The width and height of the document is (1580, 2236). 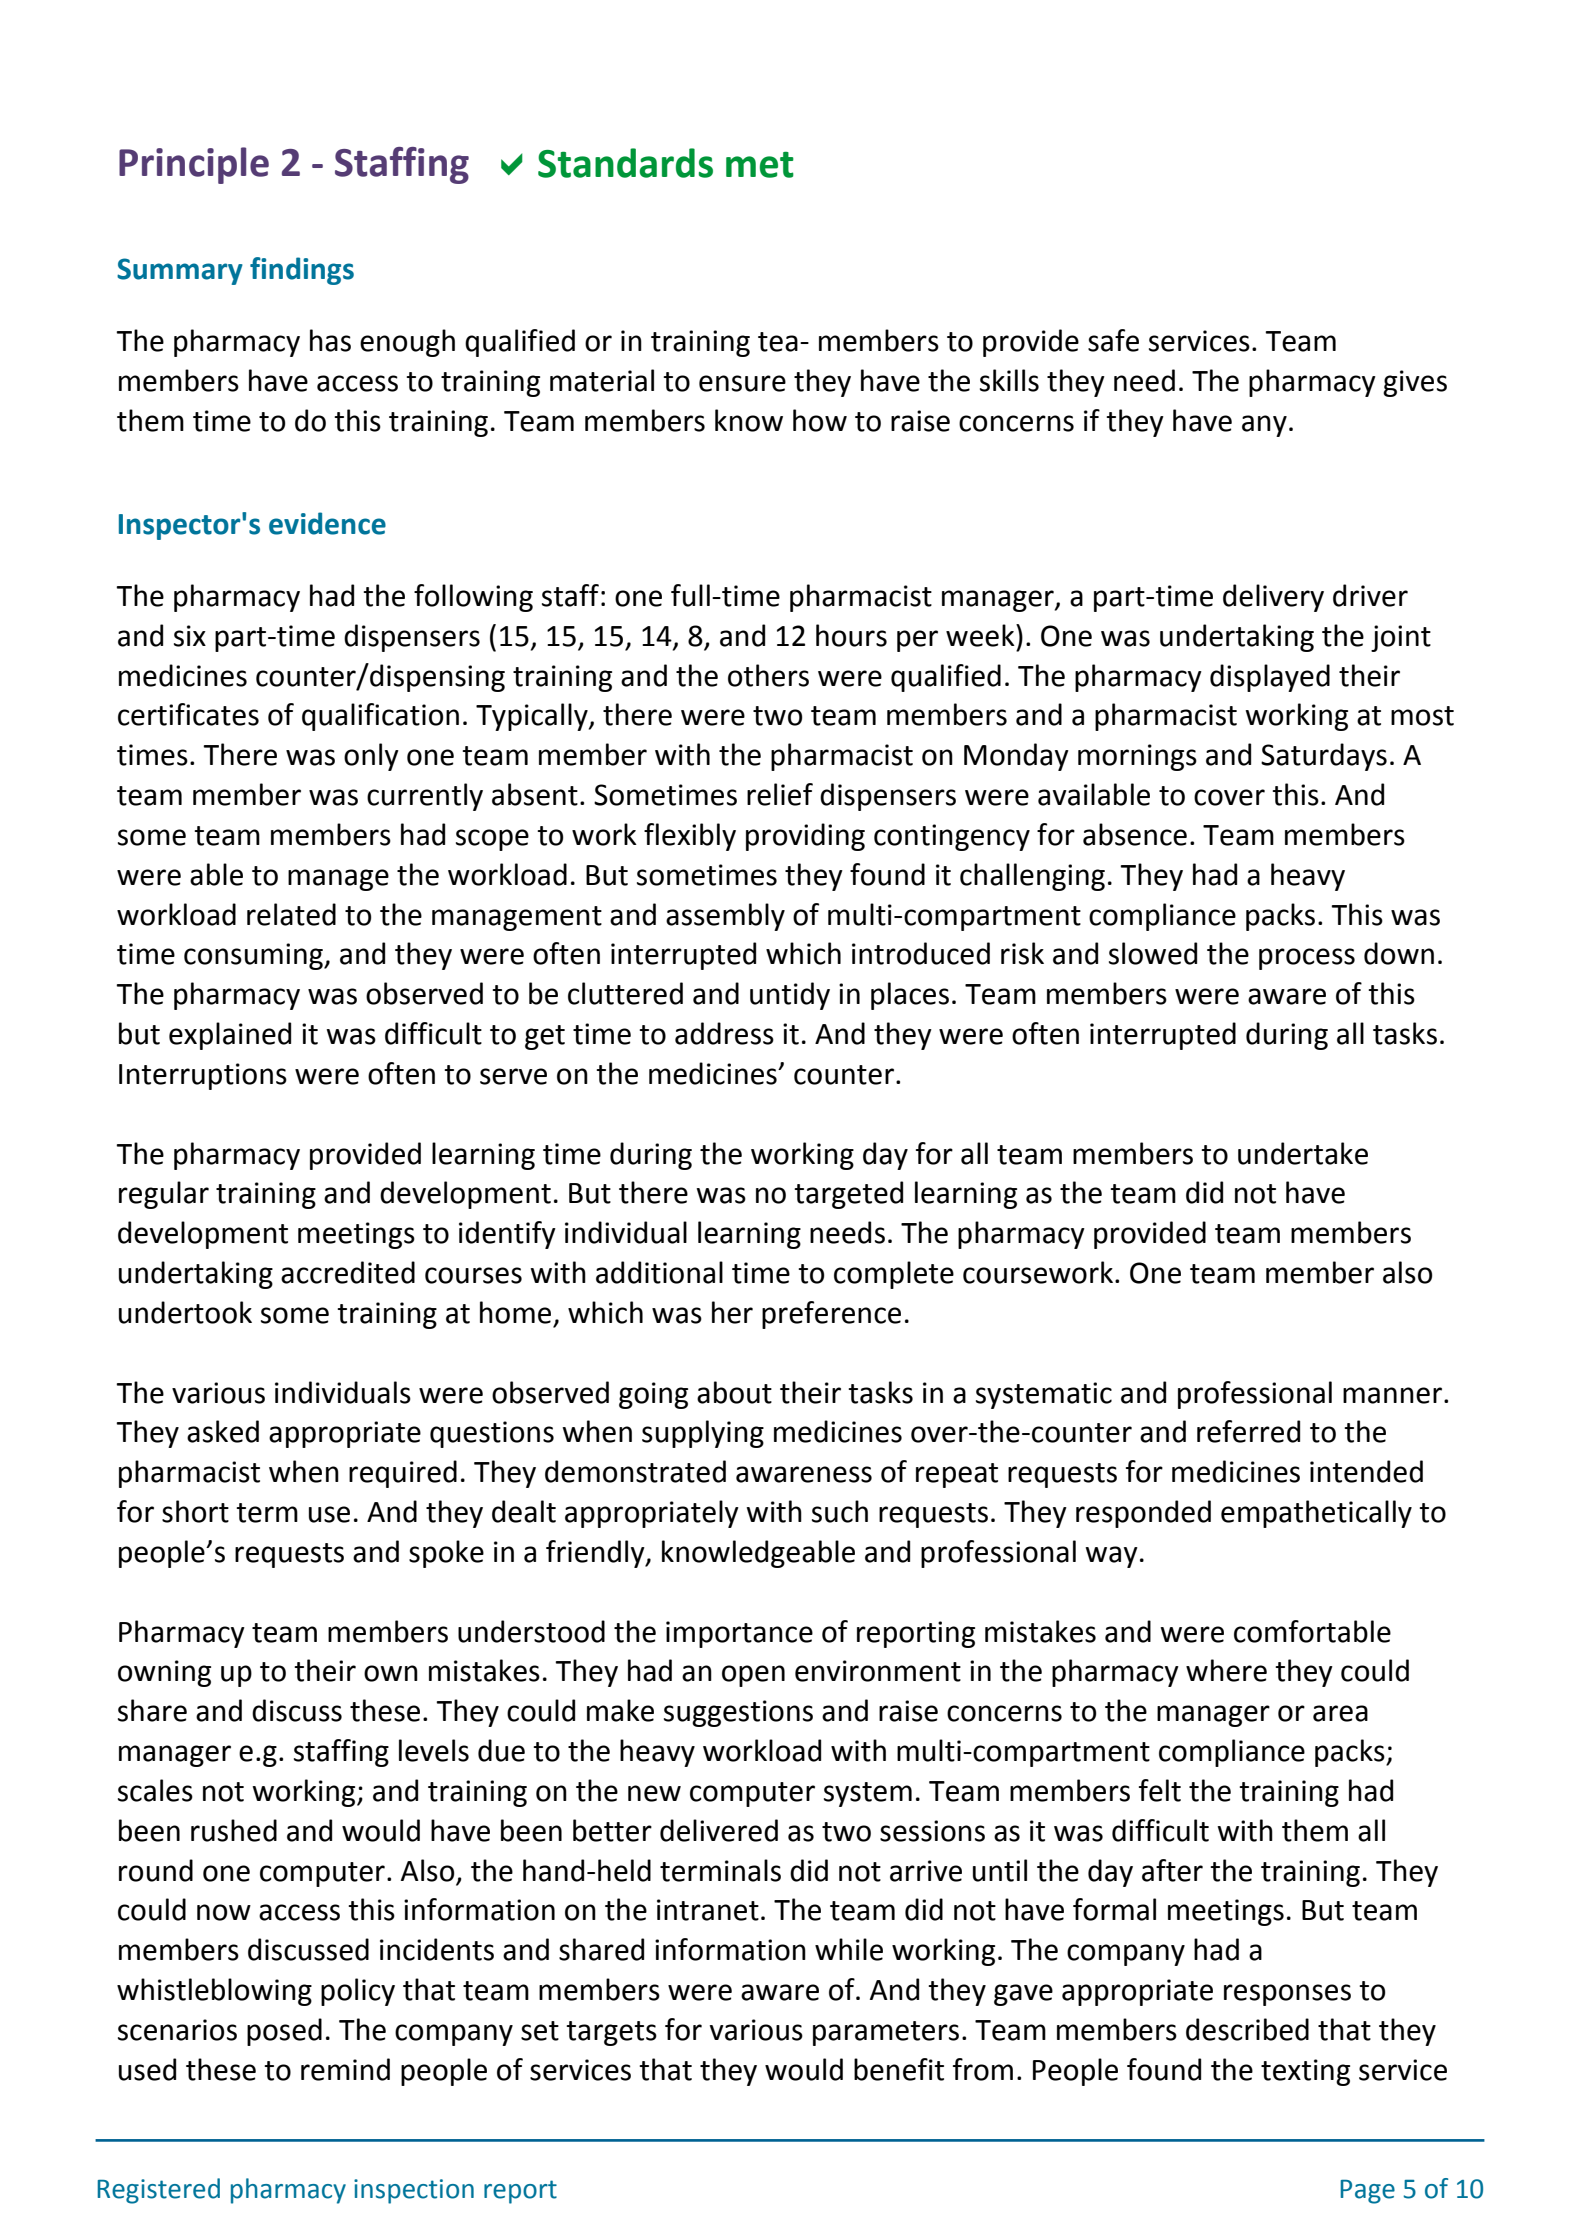 I want to click on texting, so click(x=1305, y=2072).
